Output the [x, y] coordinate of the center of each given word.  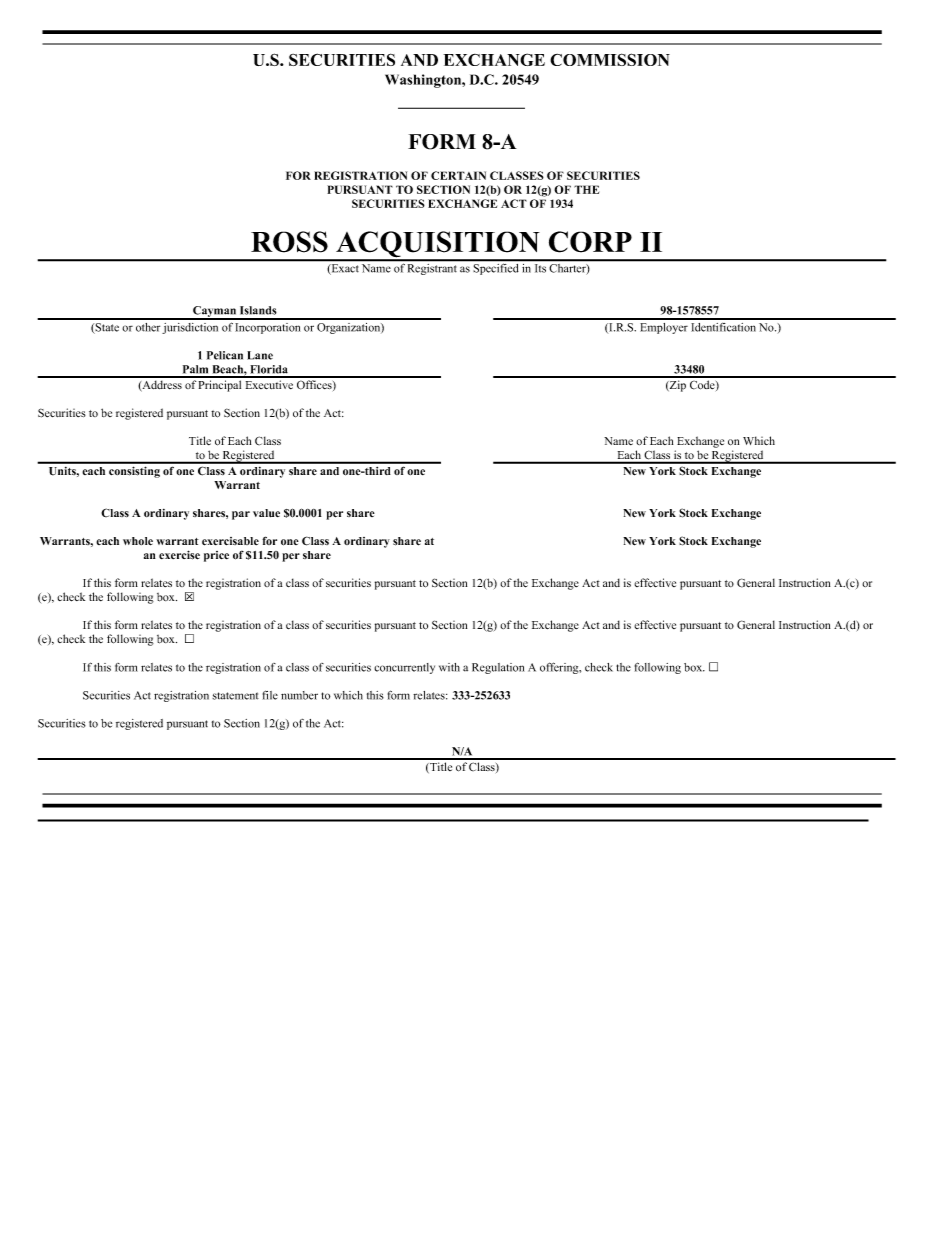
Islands [258, 310]
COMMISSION [610, 59]
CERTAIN [458, 175]
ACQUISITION [438, 245]
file [270, 695]
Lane [260, 355]
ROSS [289, 242]
